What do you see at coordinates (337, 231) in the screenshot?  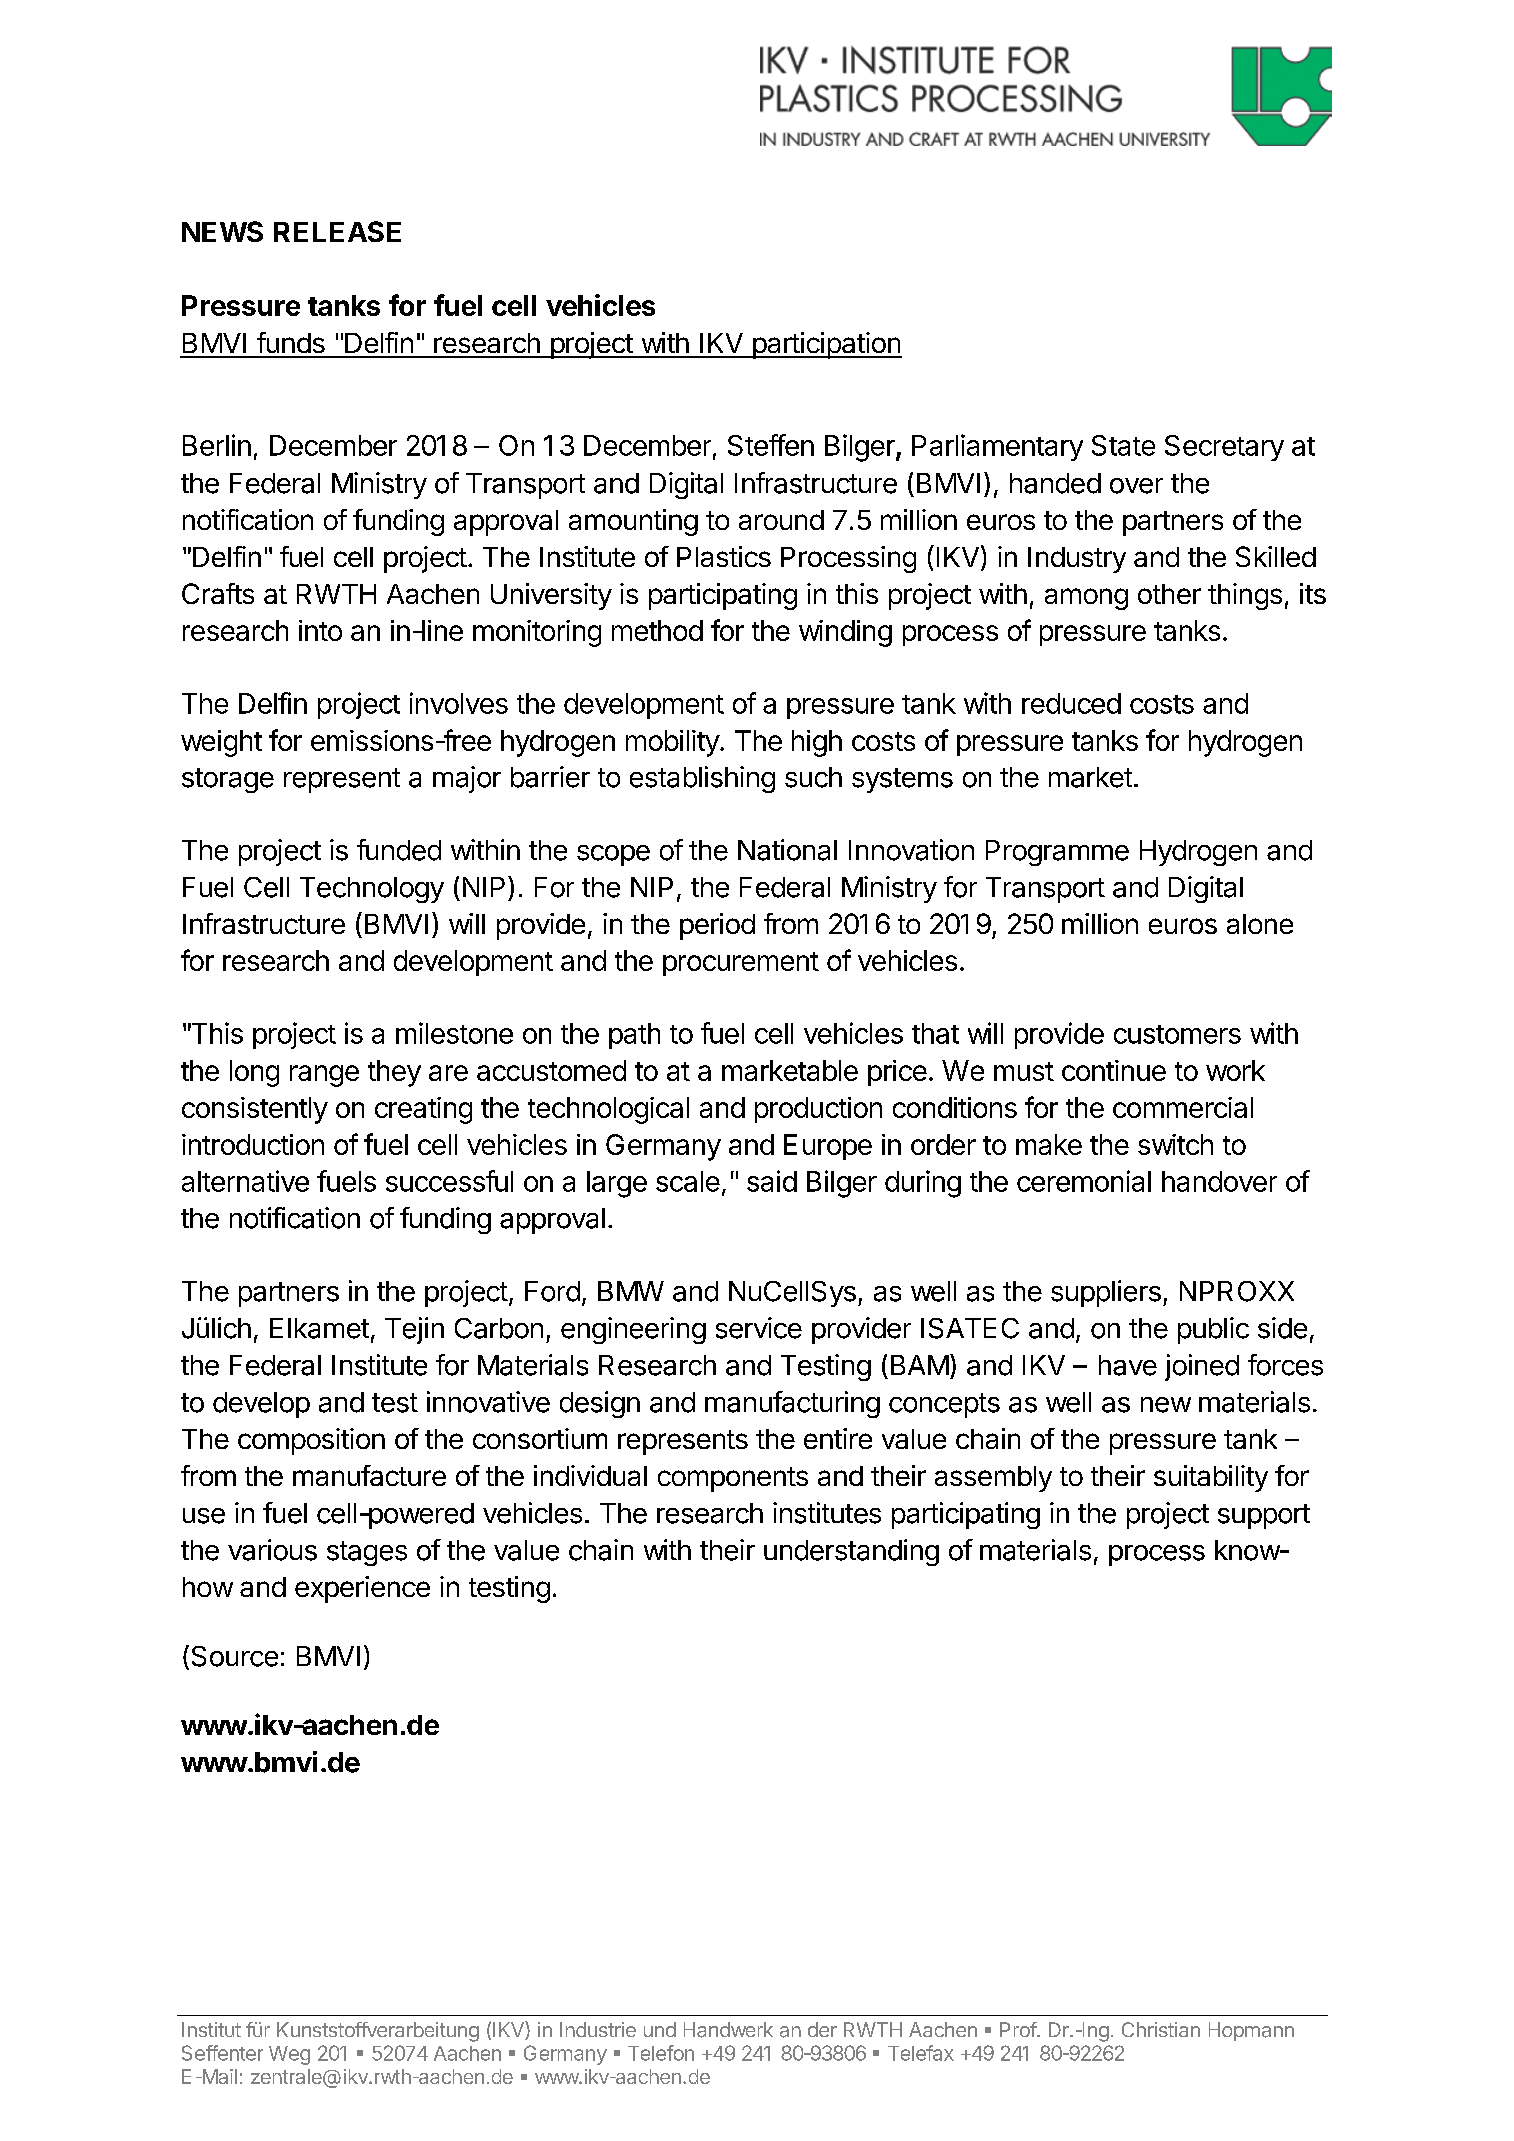 I see `RELEASE` at bounding box center [337, 231].
